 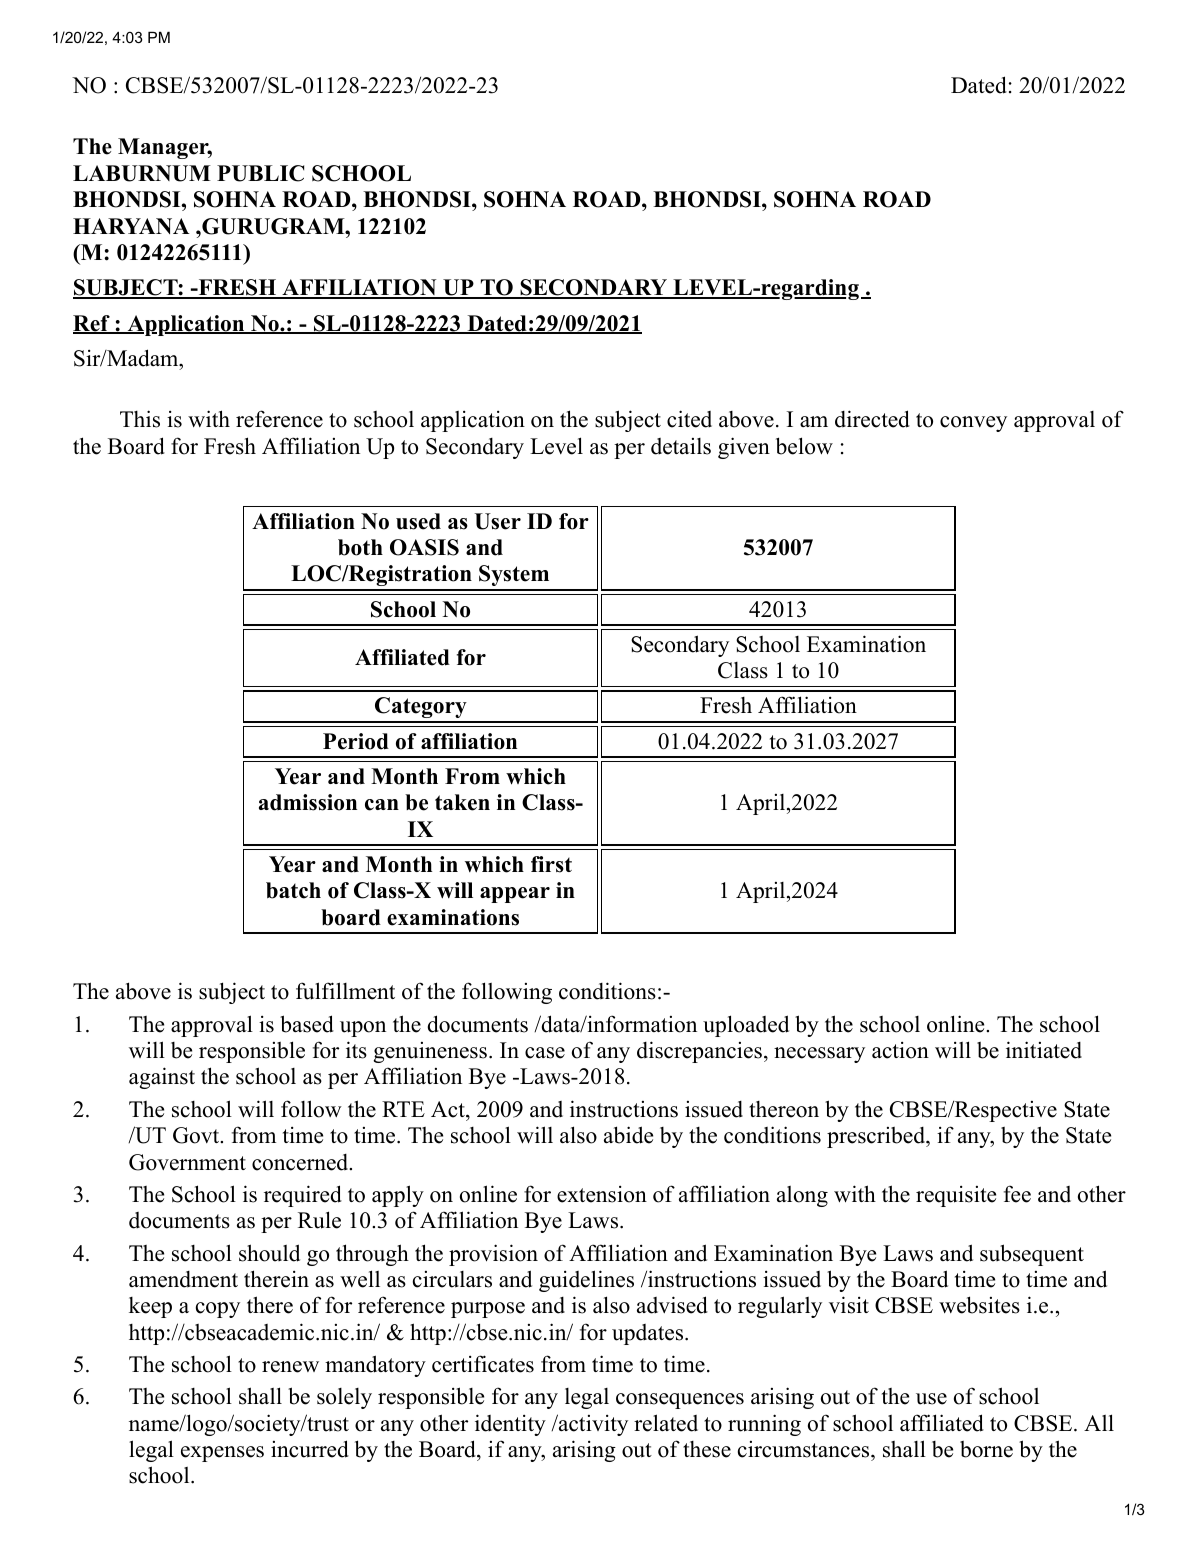 I want to click on expenses, so click(x=222, y=1454).
